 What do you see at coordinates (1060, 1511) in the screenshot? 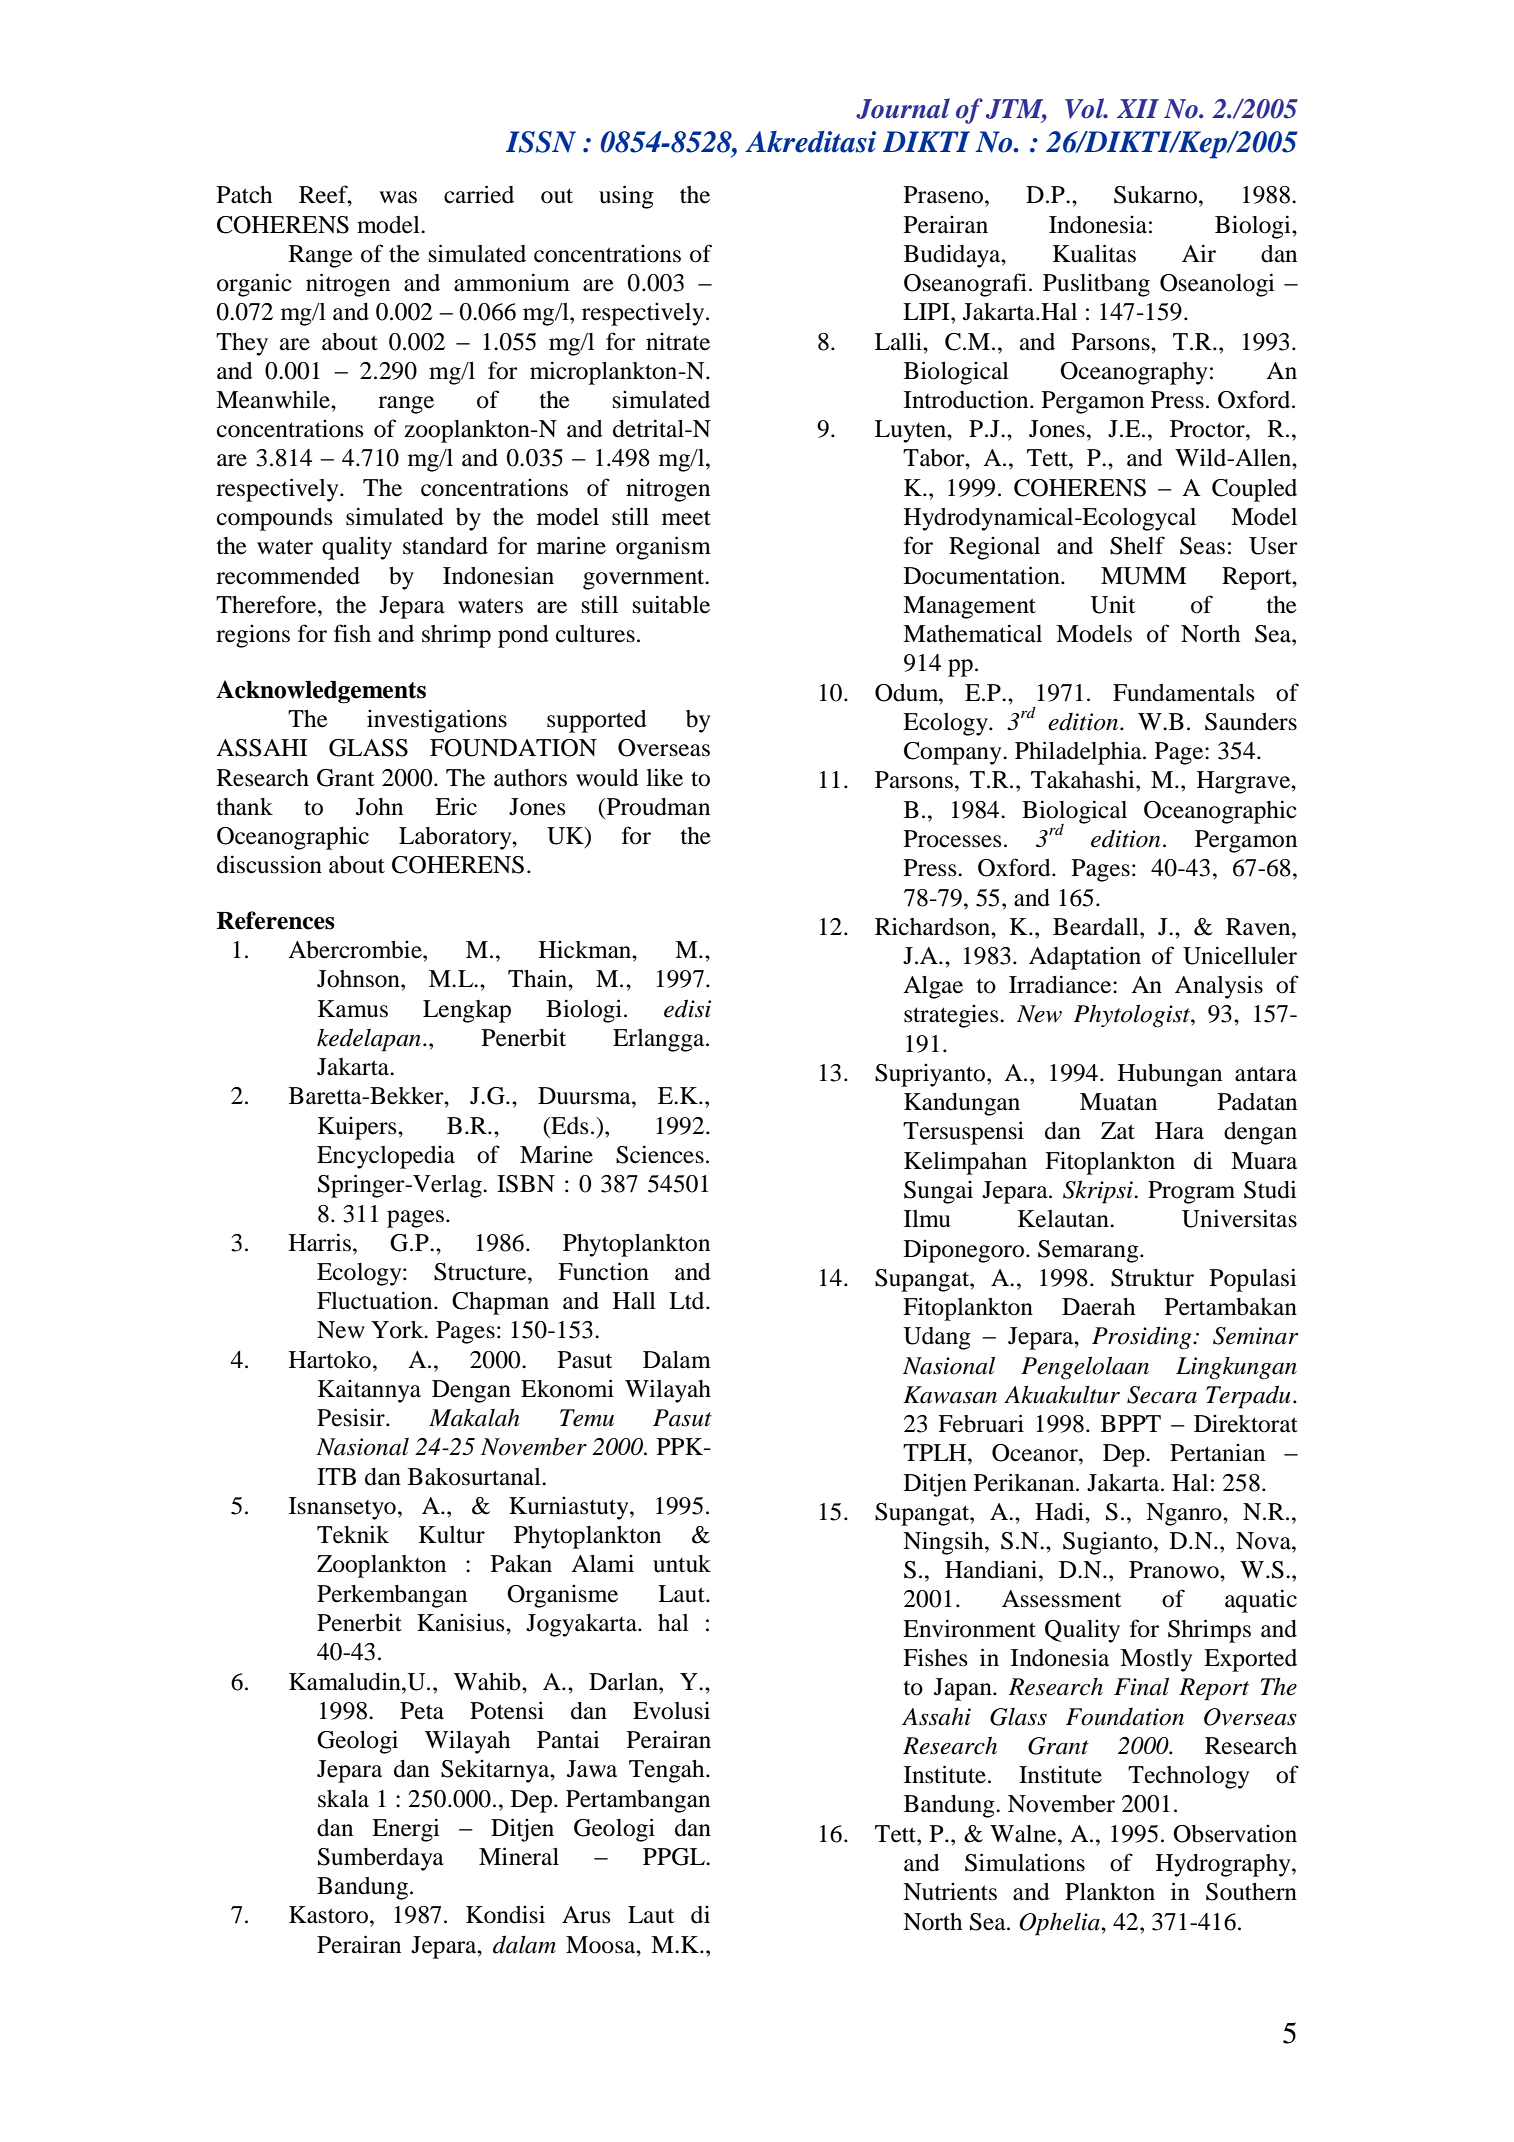
I see `Hadi` at bounding box center [1060, 1511].
